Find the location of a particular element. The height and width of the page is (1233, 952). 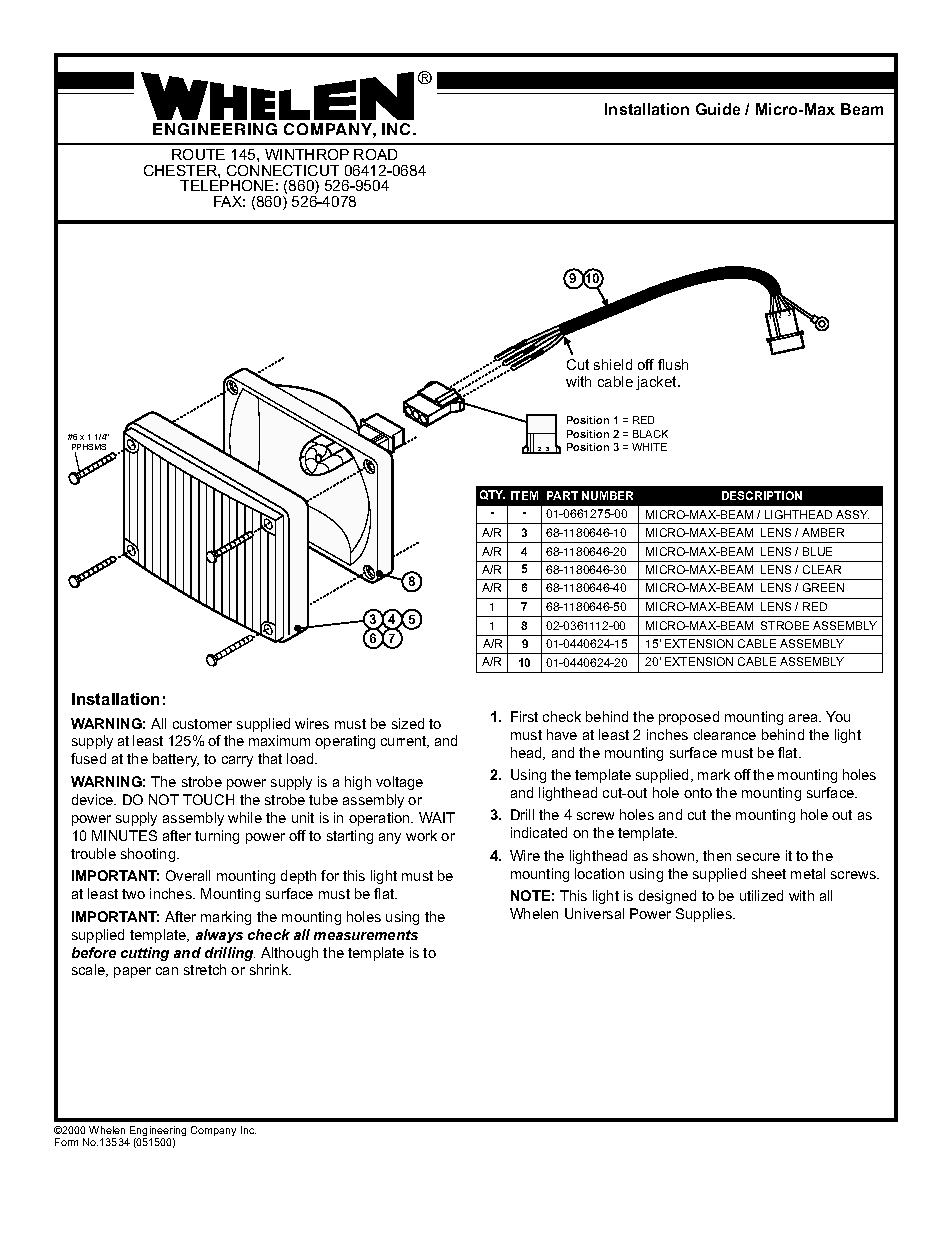

Supplies is located at coordinates (705, 915).
